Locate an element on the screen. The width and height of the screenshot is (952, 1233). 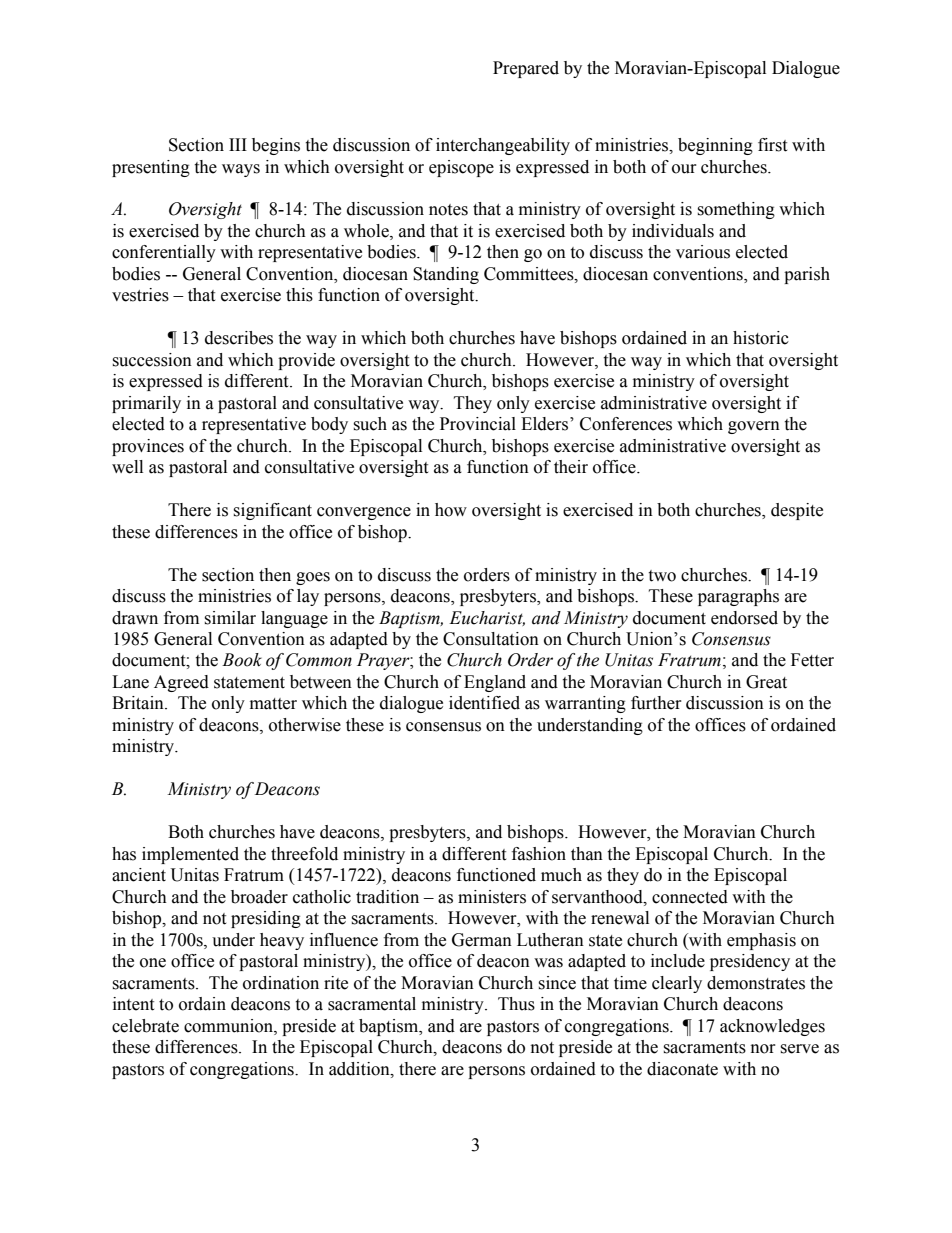
III is located at coordinates (238, 144).
